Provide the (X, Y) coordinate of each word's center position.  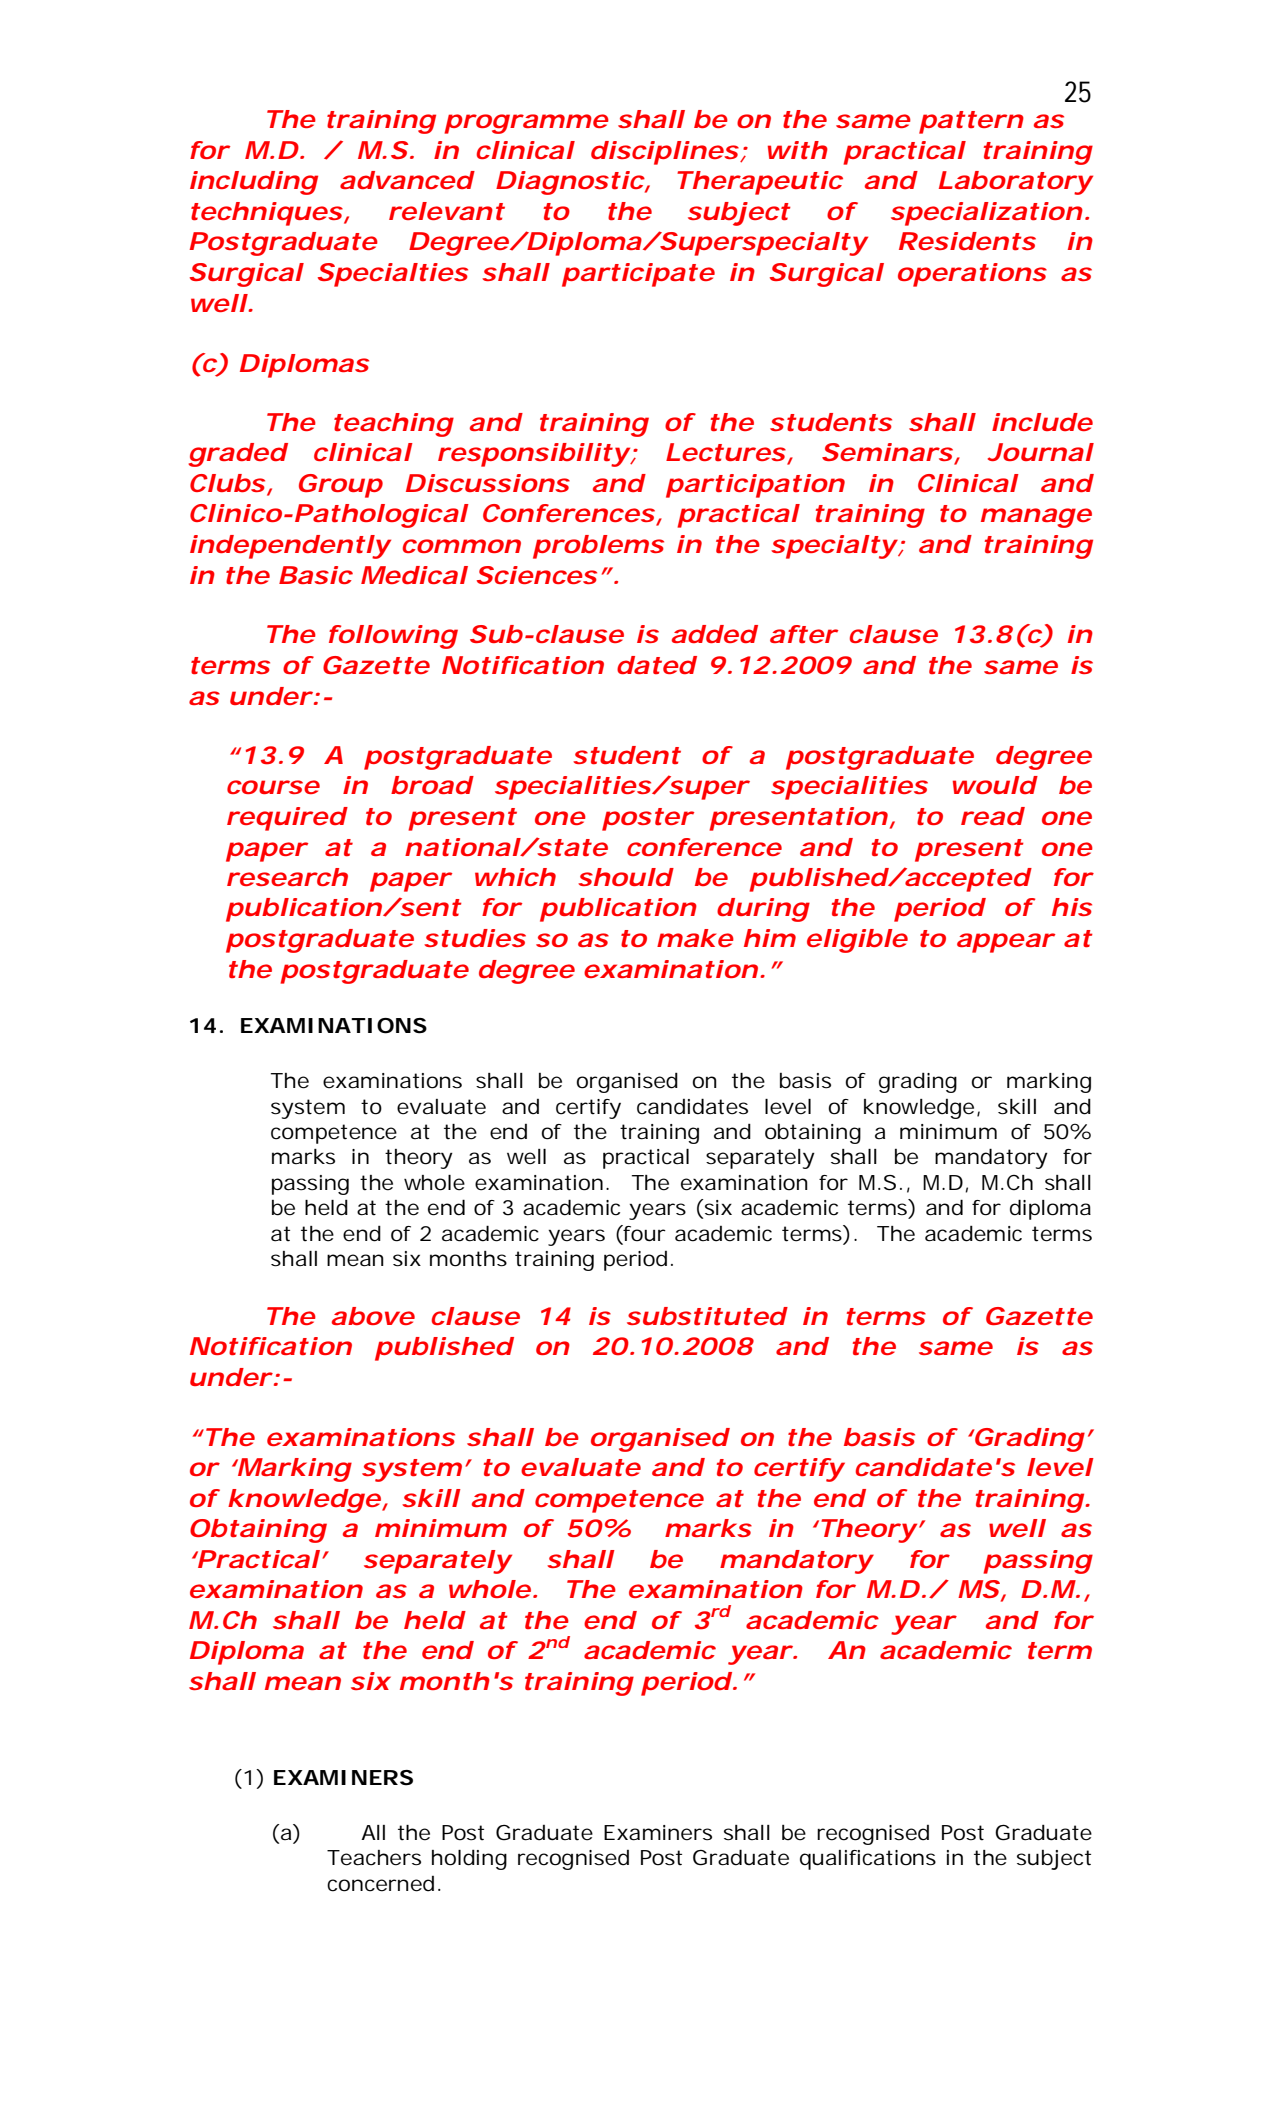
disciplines (667, 153)
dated (657, 665)
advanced (407, 180)
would (995, 785)
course (273, 787)
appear (1006, 943)
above (373, 1316)
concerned (383, 1884)
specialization (987, 214)
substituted (707, 1316)
